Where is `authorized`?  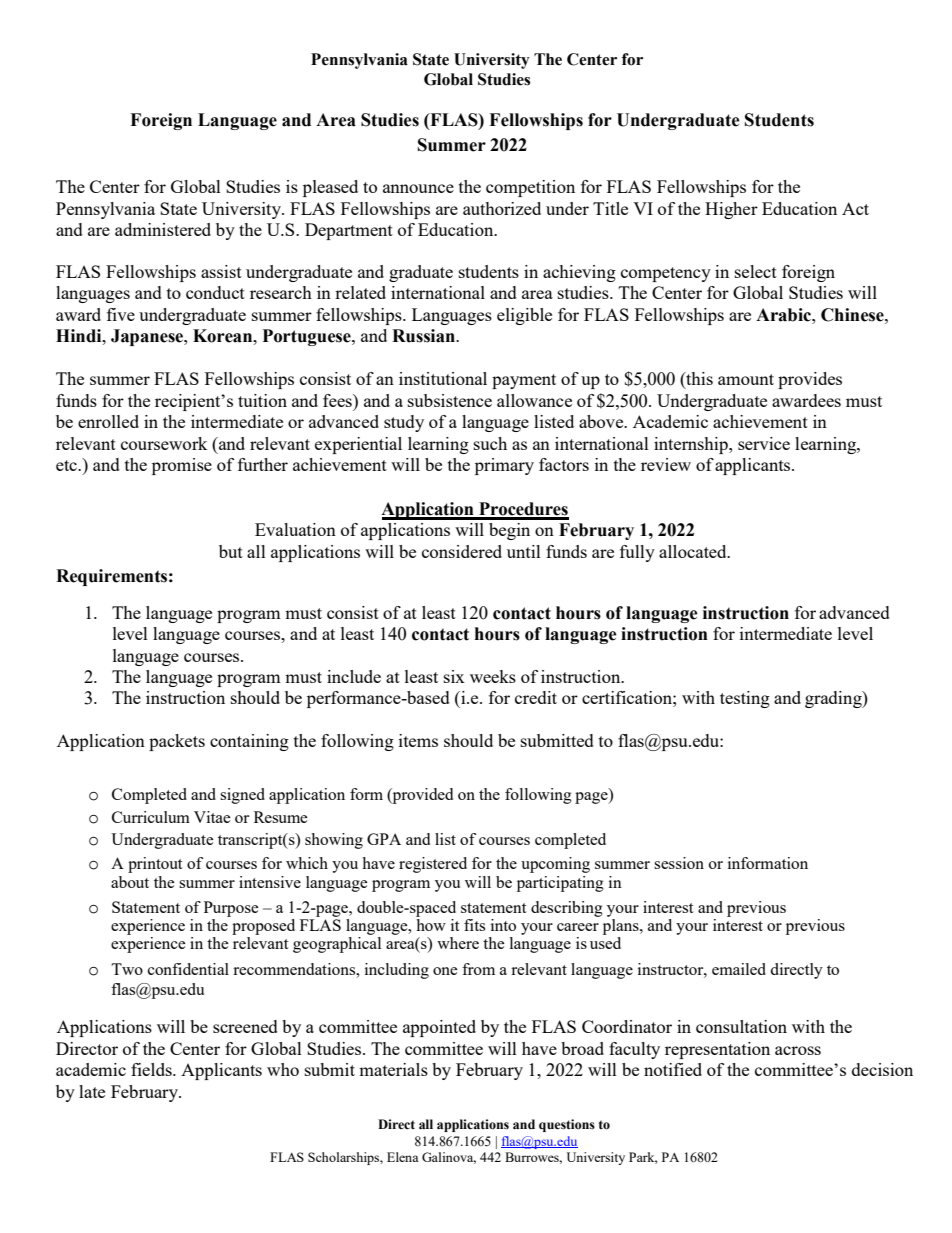
authorized is located at coordinates (502, 208).
